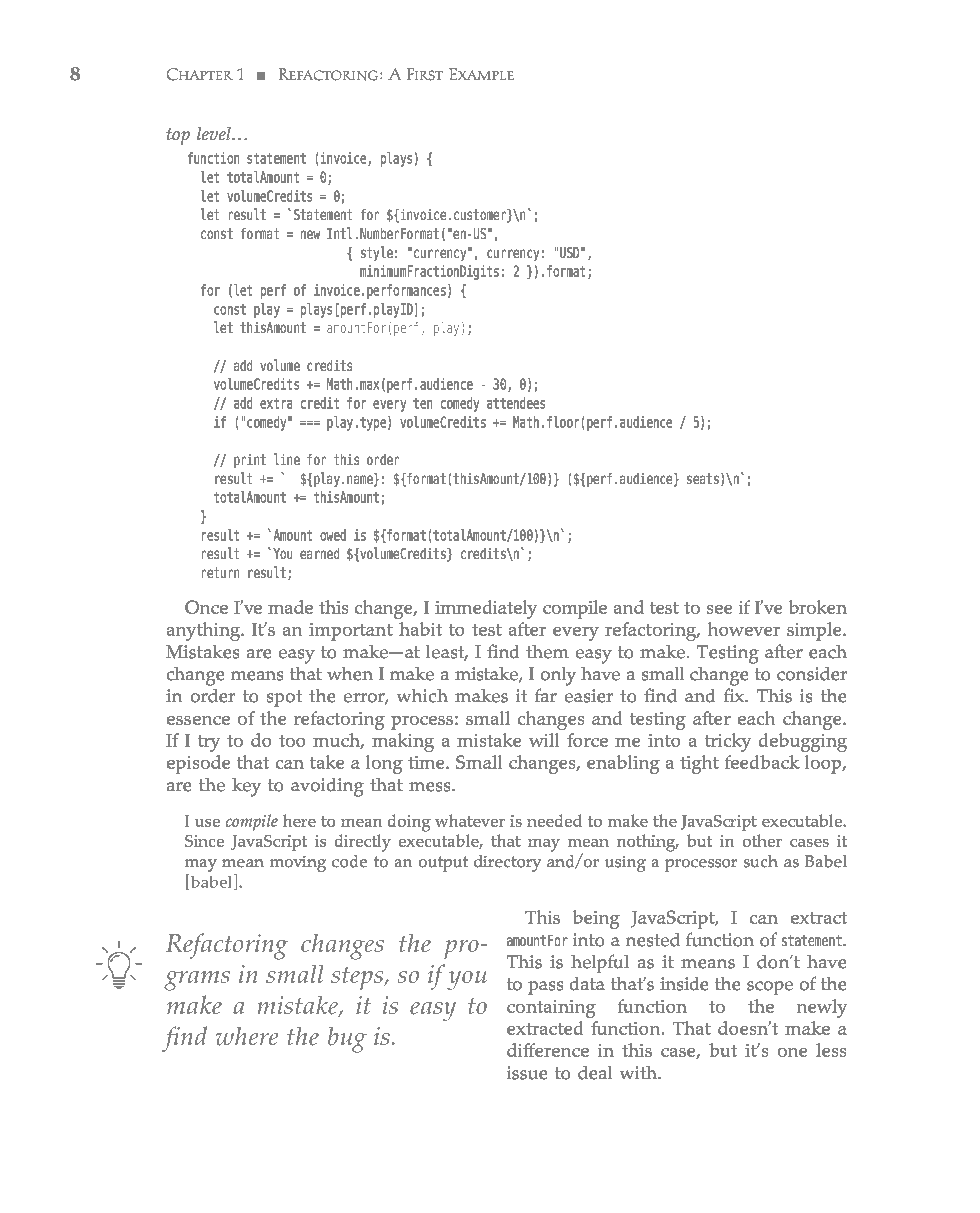  Describe the element at coordinates (358, 978) in the screenshot. I see `steps` at that location.
